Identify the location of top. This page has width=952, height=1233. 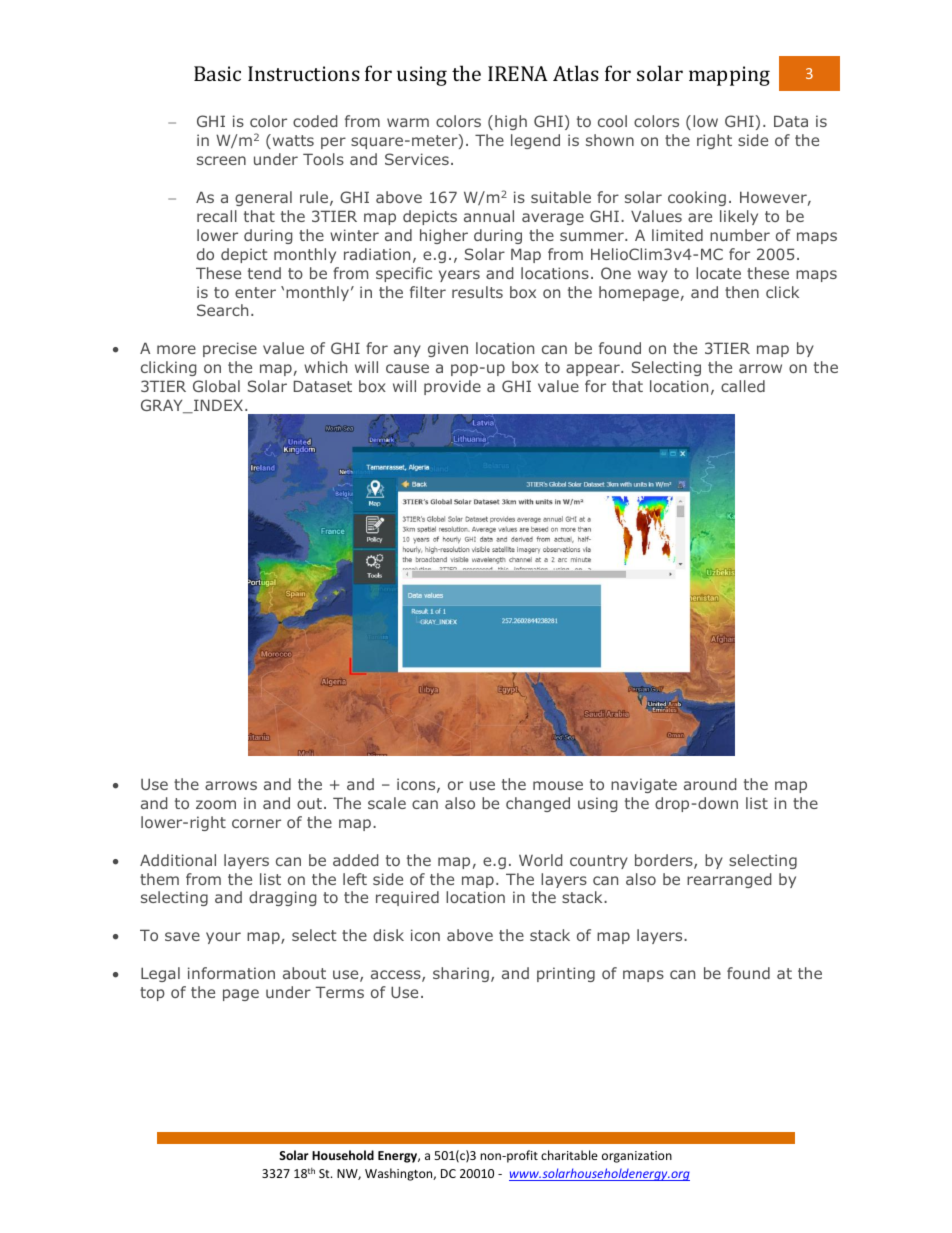
(152, 994).
